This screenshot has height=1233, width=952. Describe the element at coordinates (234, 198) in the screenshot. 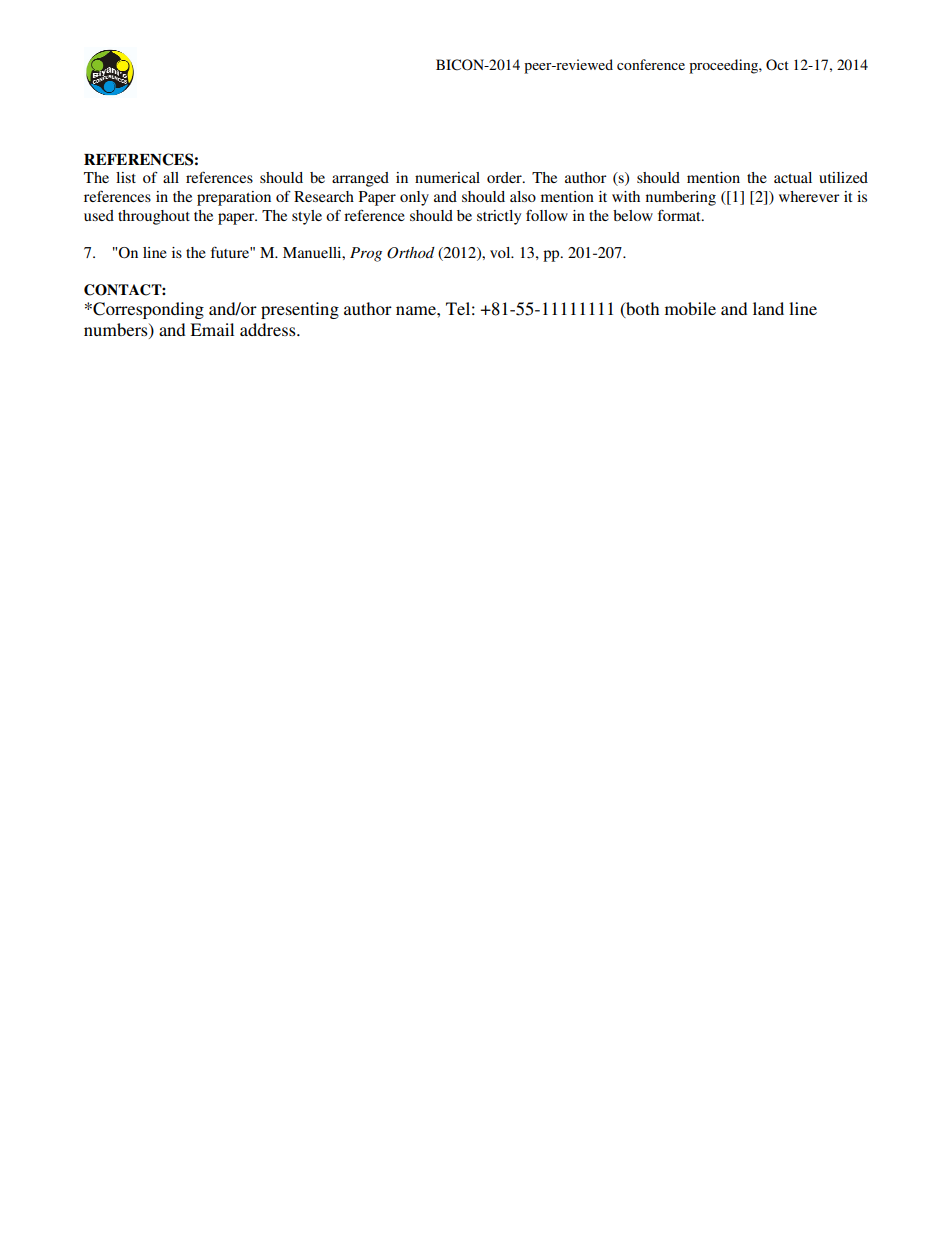

I see `preparation` at that location.
